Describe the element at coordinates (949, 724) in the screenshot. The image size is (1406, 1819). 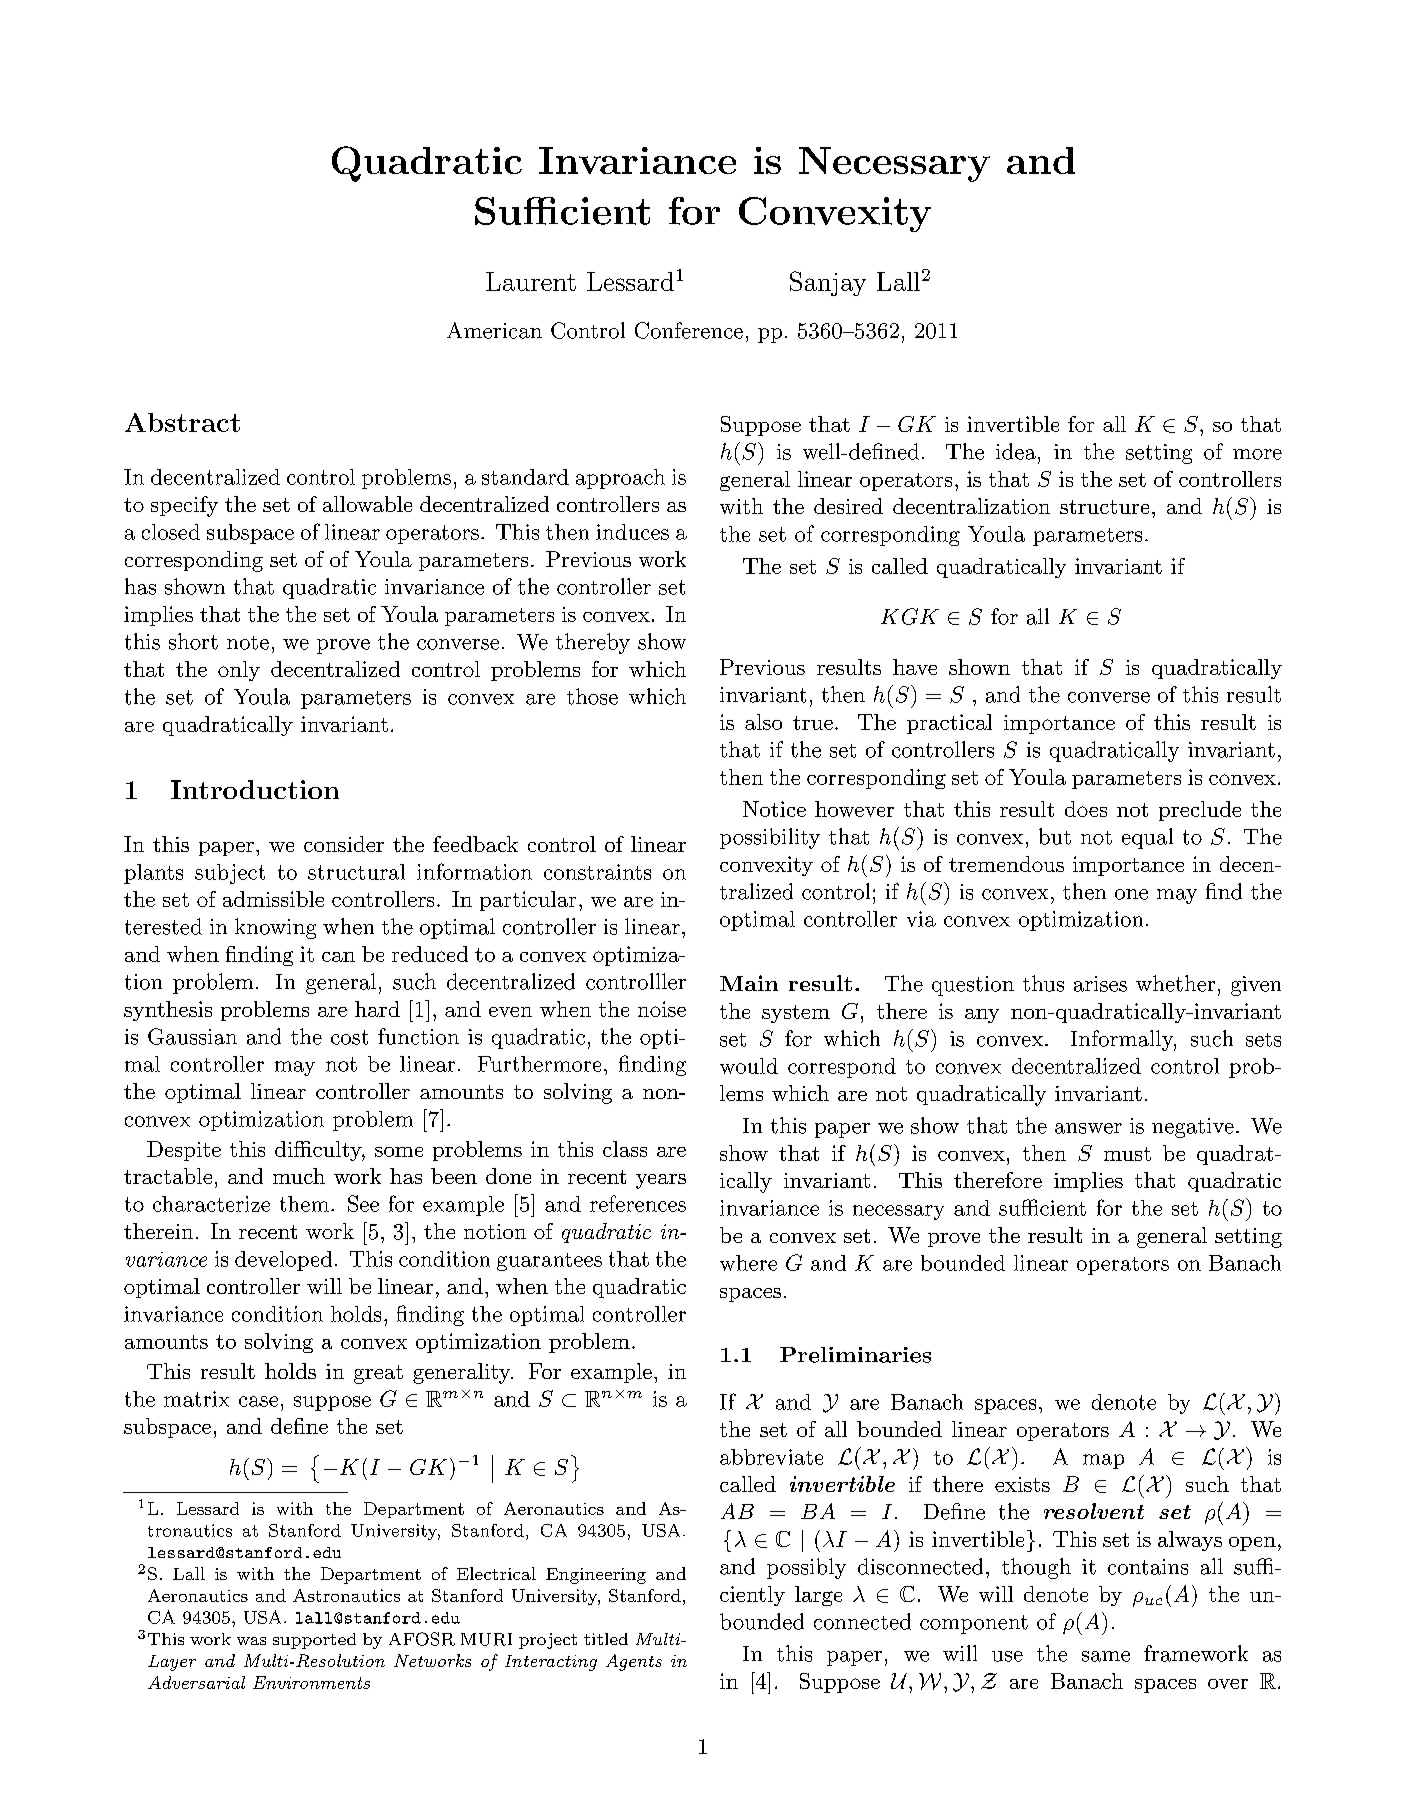
I see `practical` at that location.
